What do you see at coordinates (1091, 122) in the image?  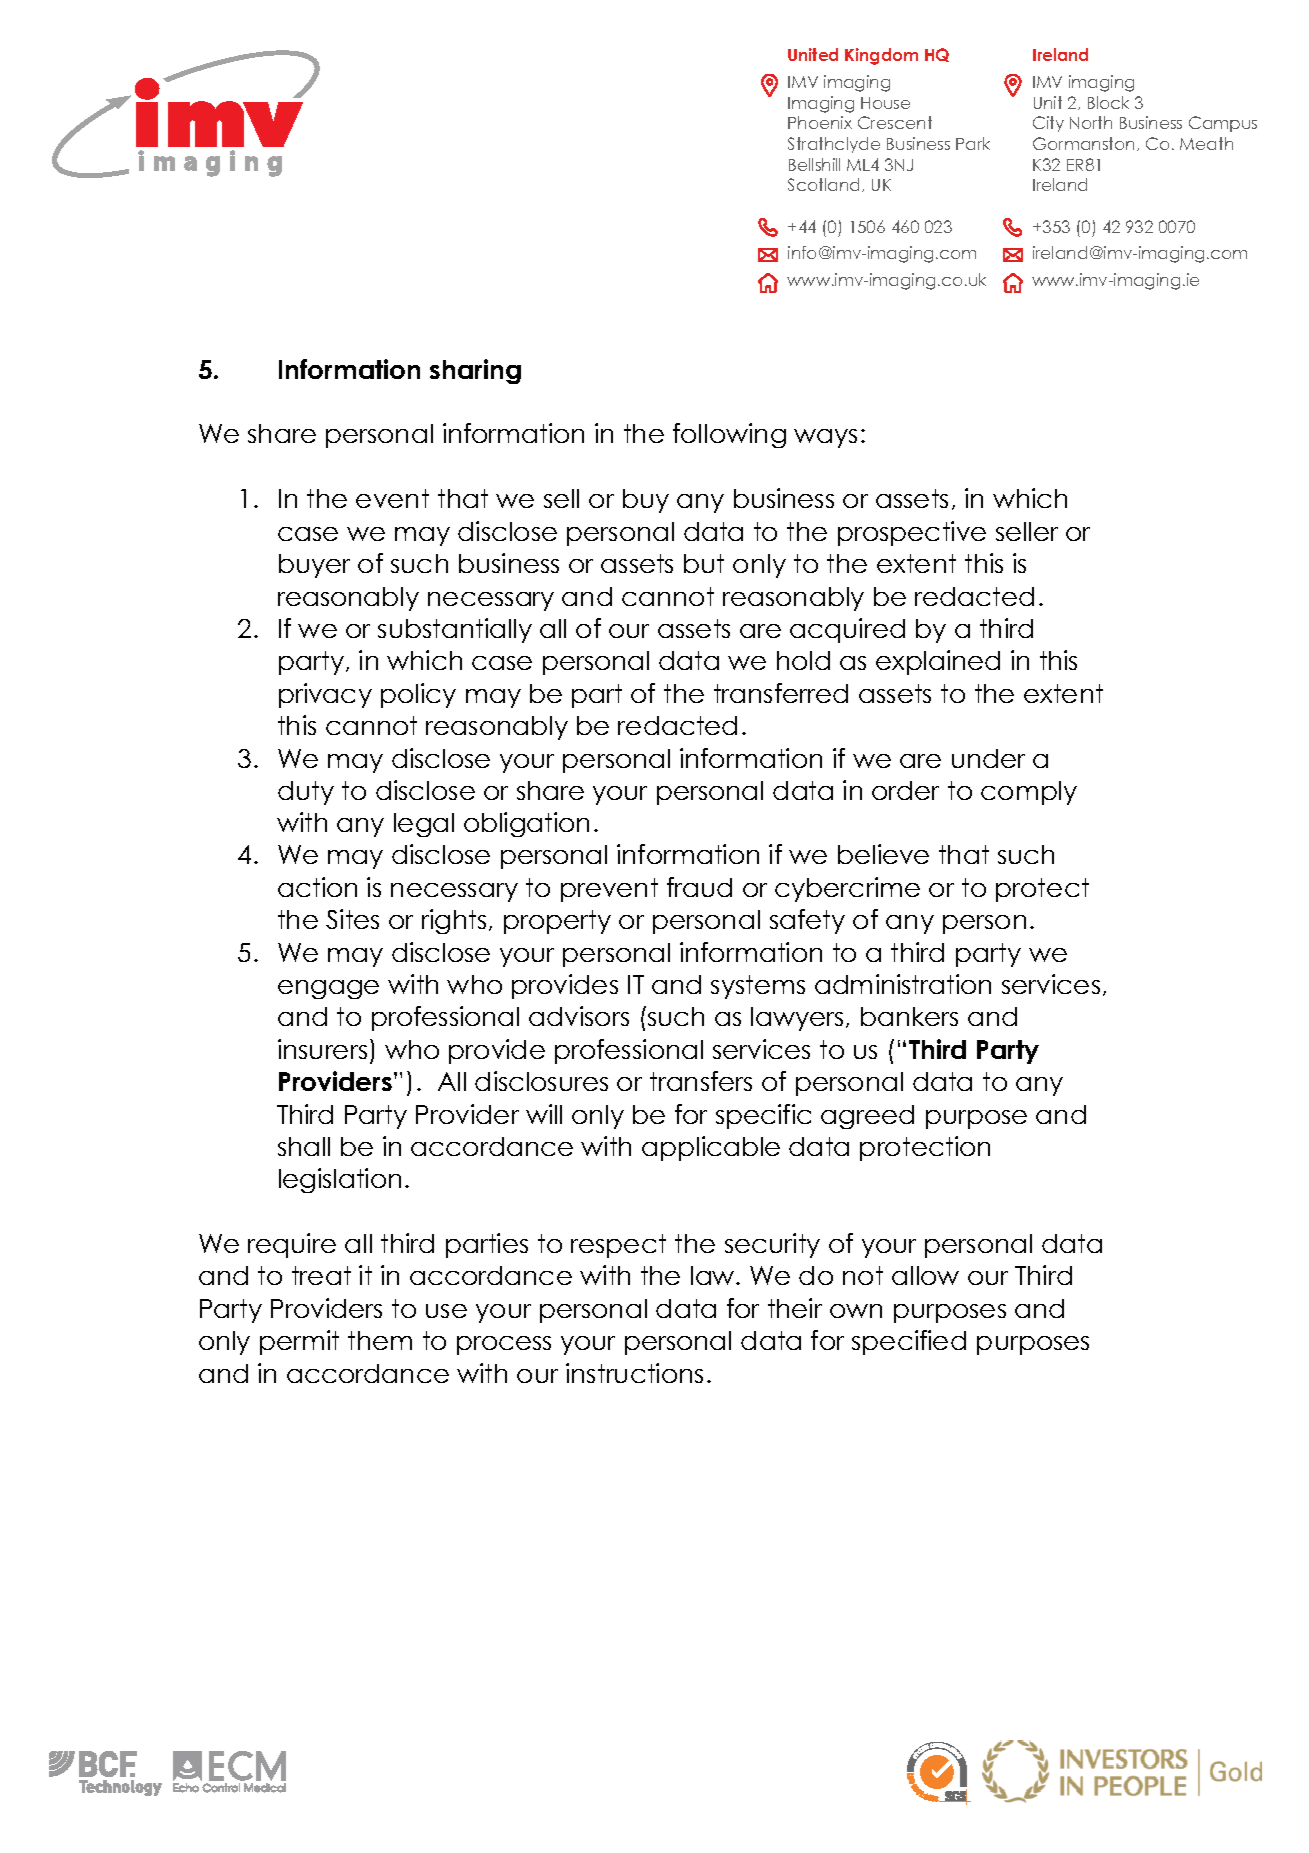 I see `North` at bounding box center [1091, 122].
